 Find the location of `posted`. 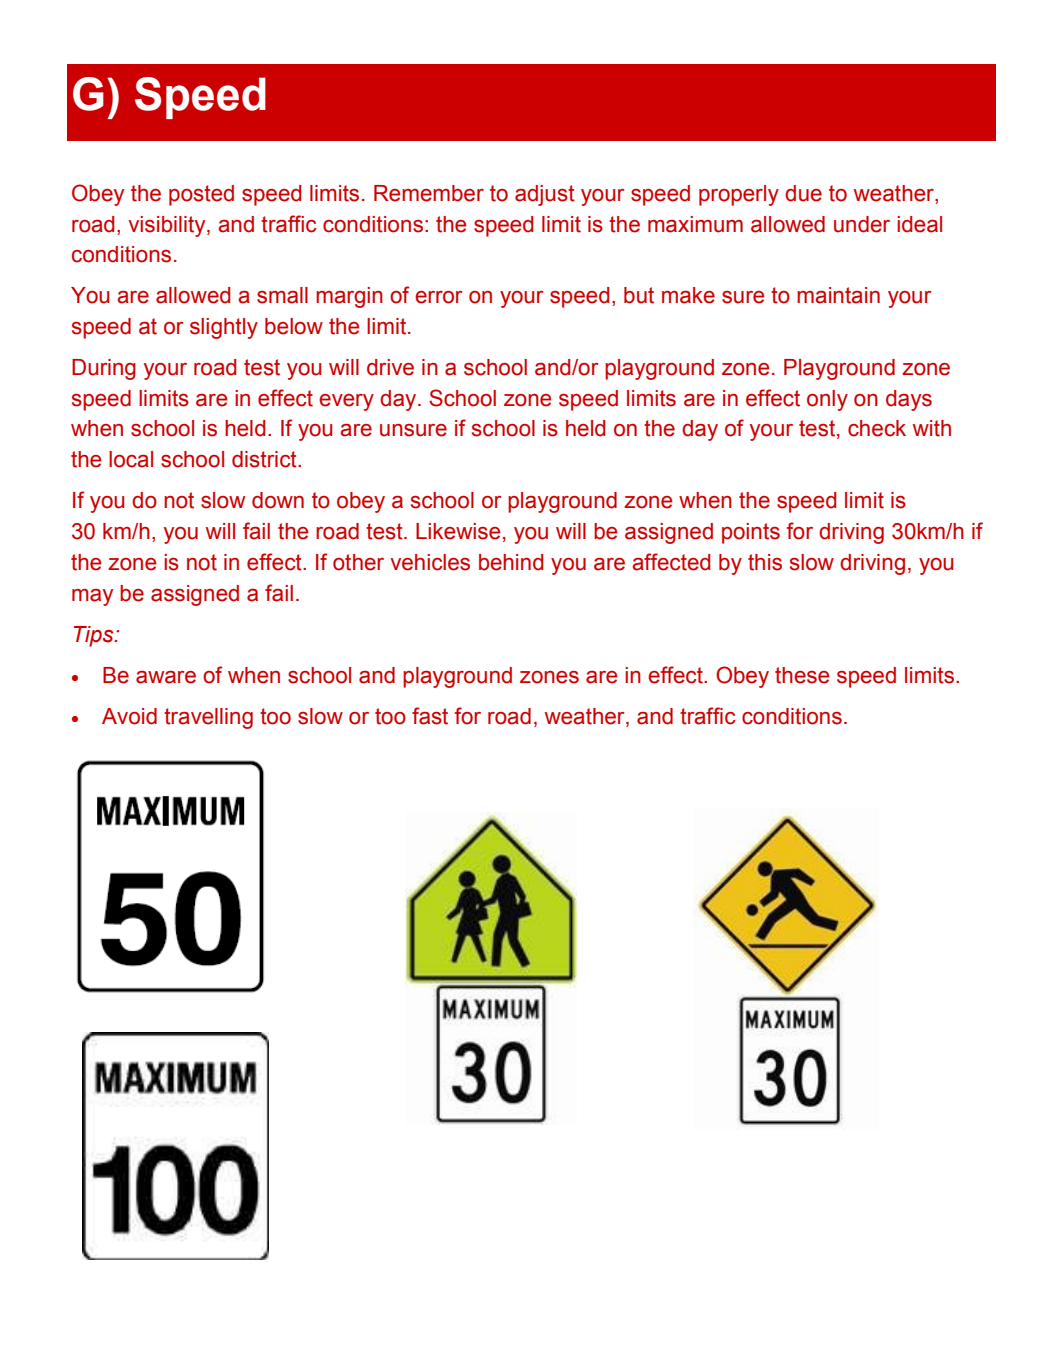

posted is located at coordinates (201, 195).
